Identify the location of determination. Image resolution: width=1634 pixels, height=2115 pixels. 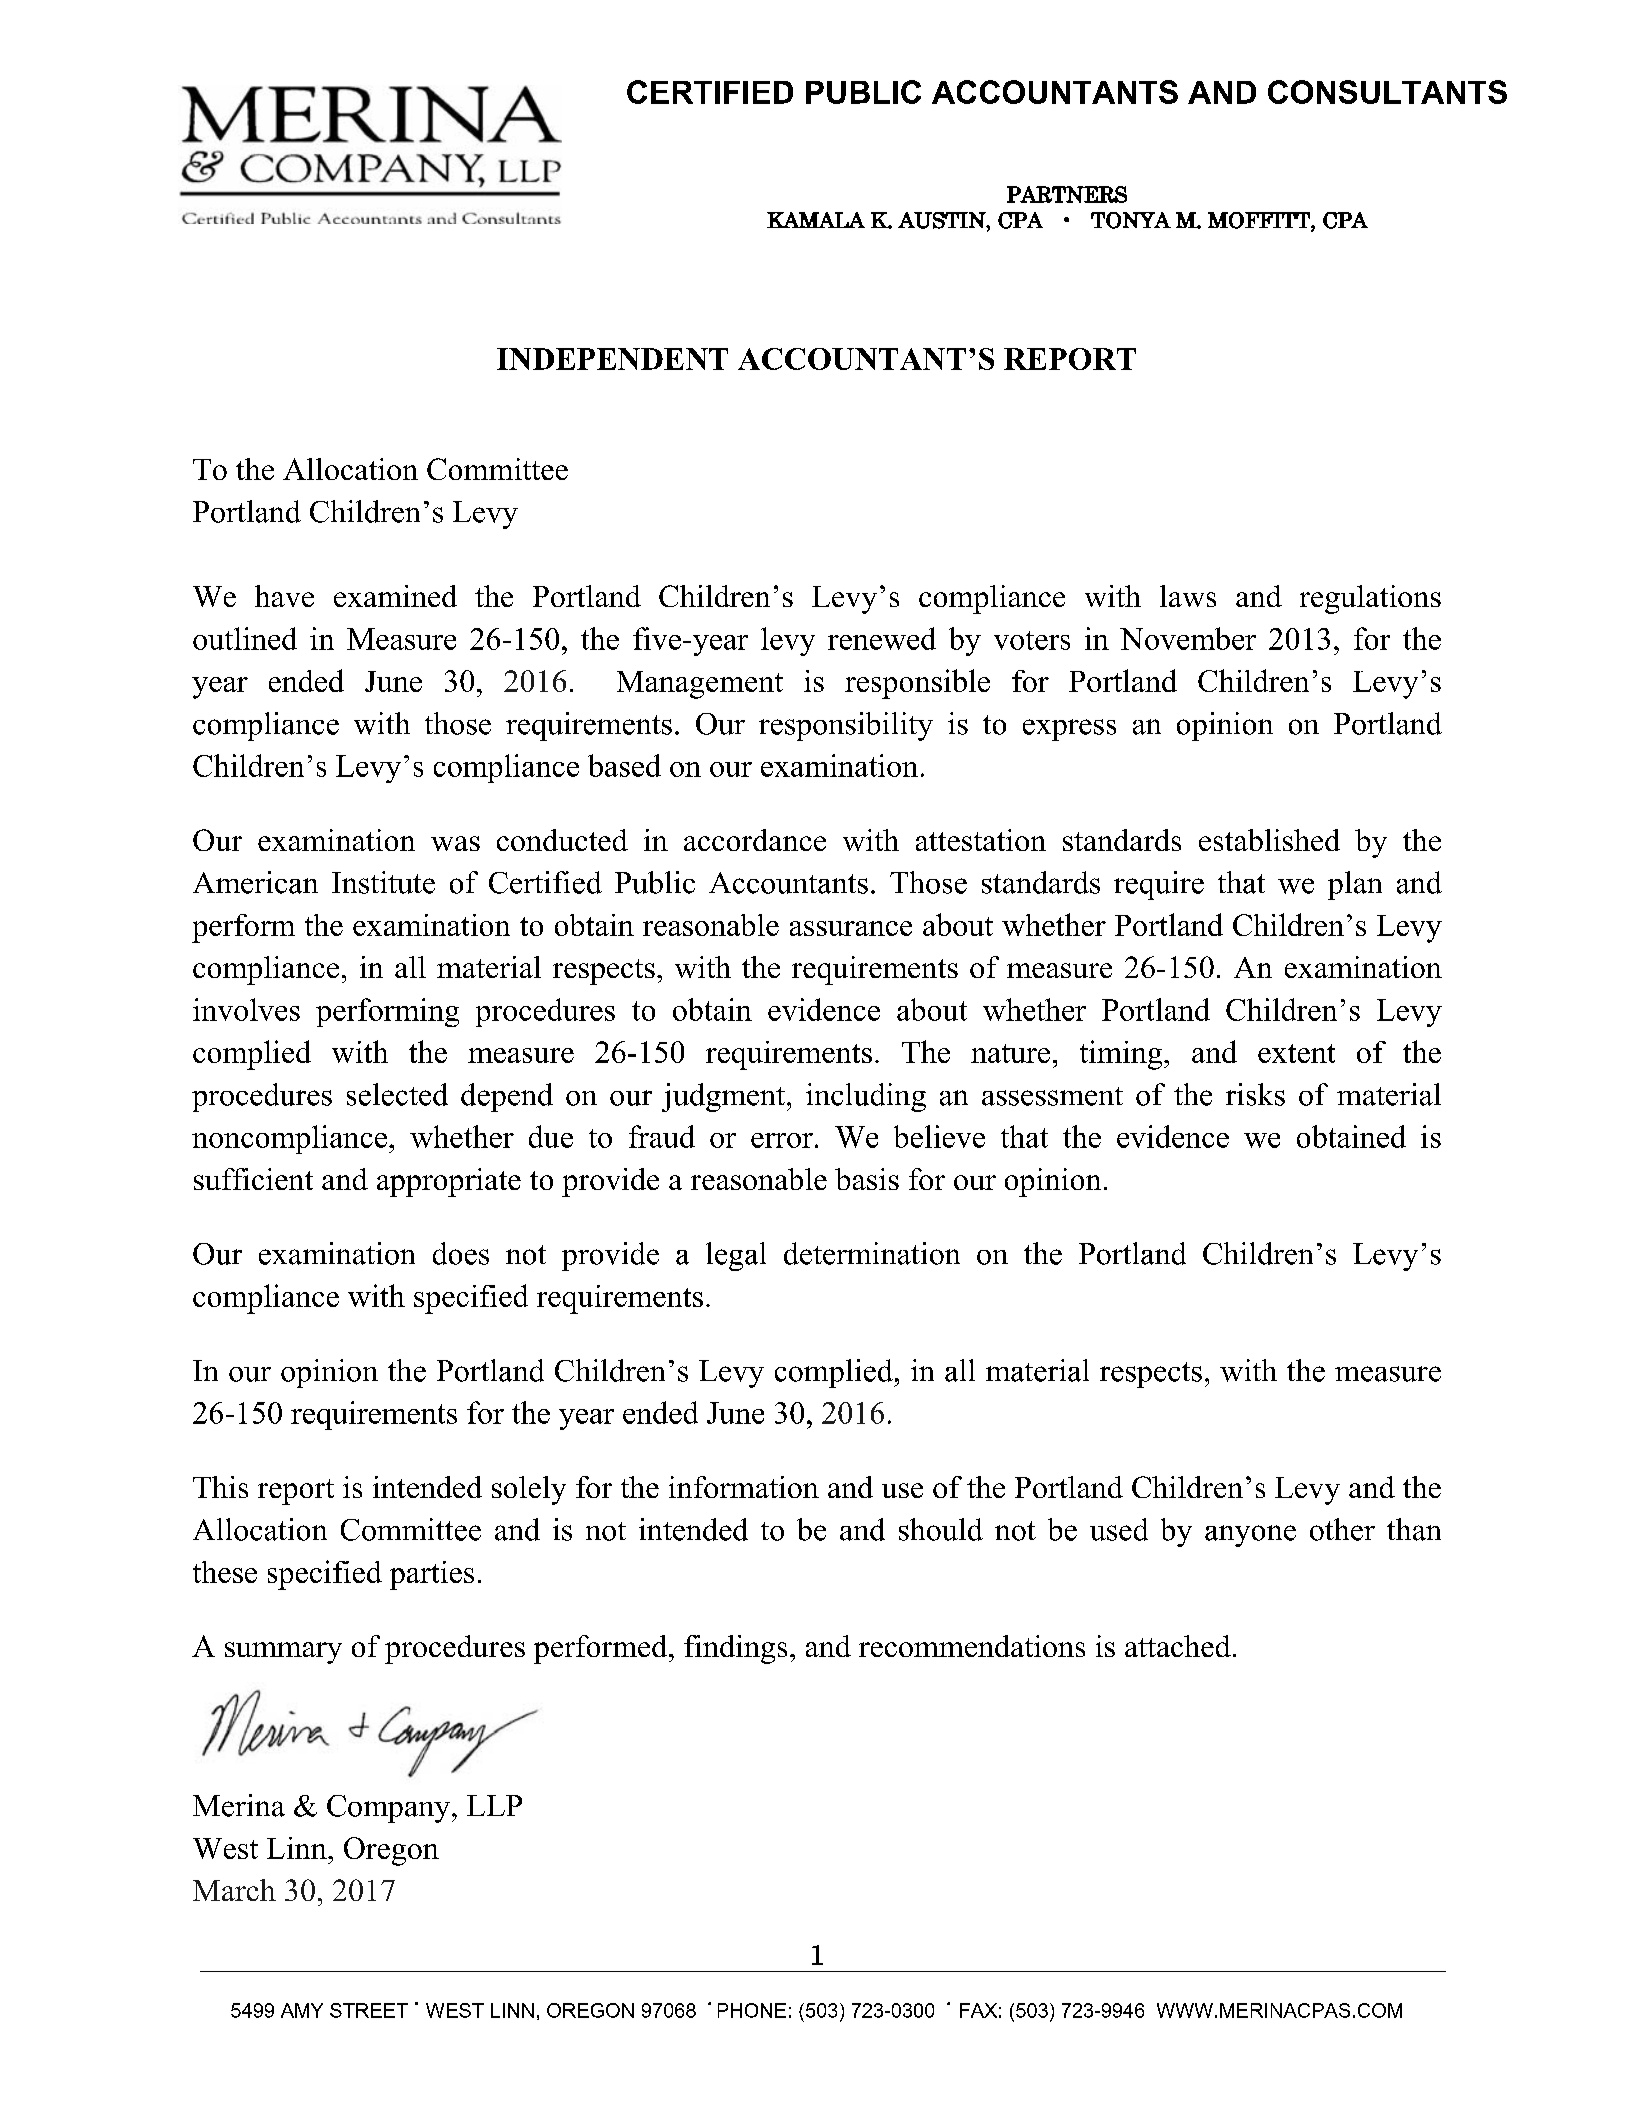
(872, 1253).
